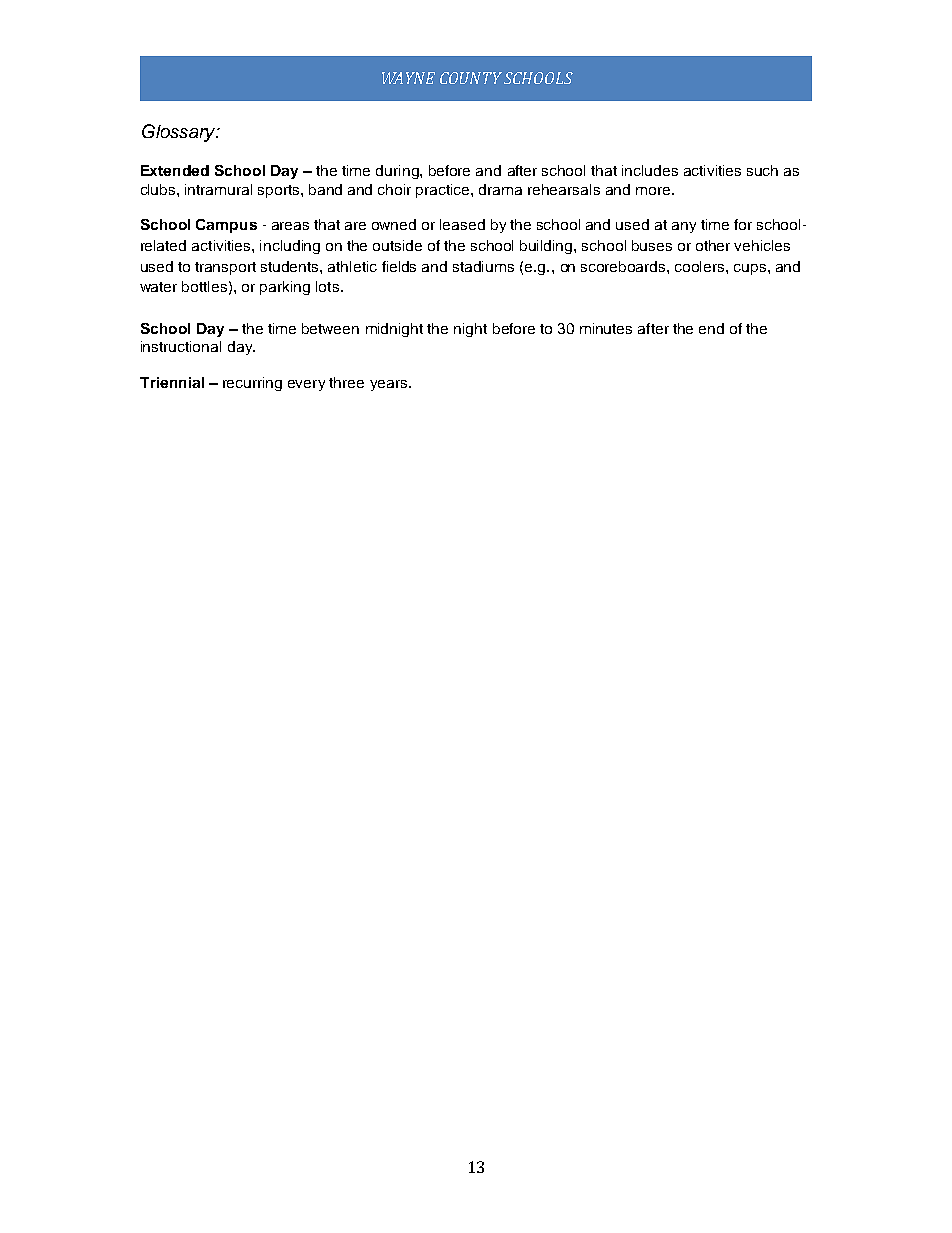  What do you see at coordinates (762, 170) in the image?
I see `such` at bounding box center [762, 170].
